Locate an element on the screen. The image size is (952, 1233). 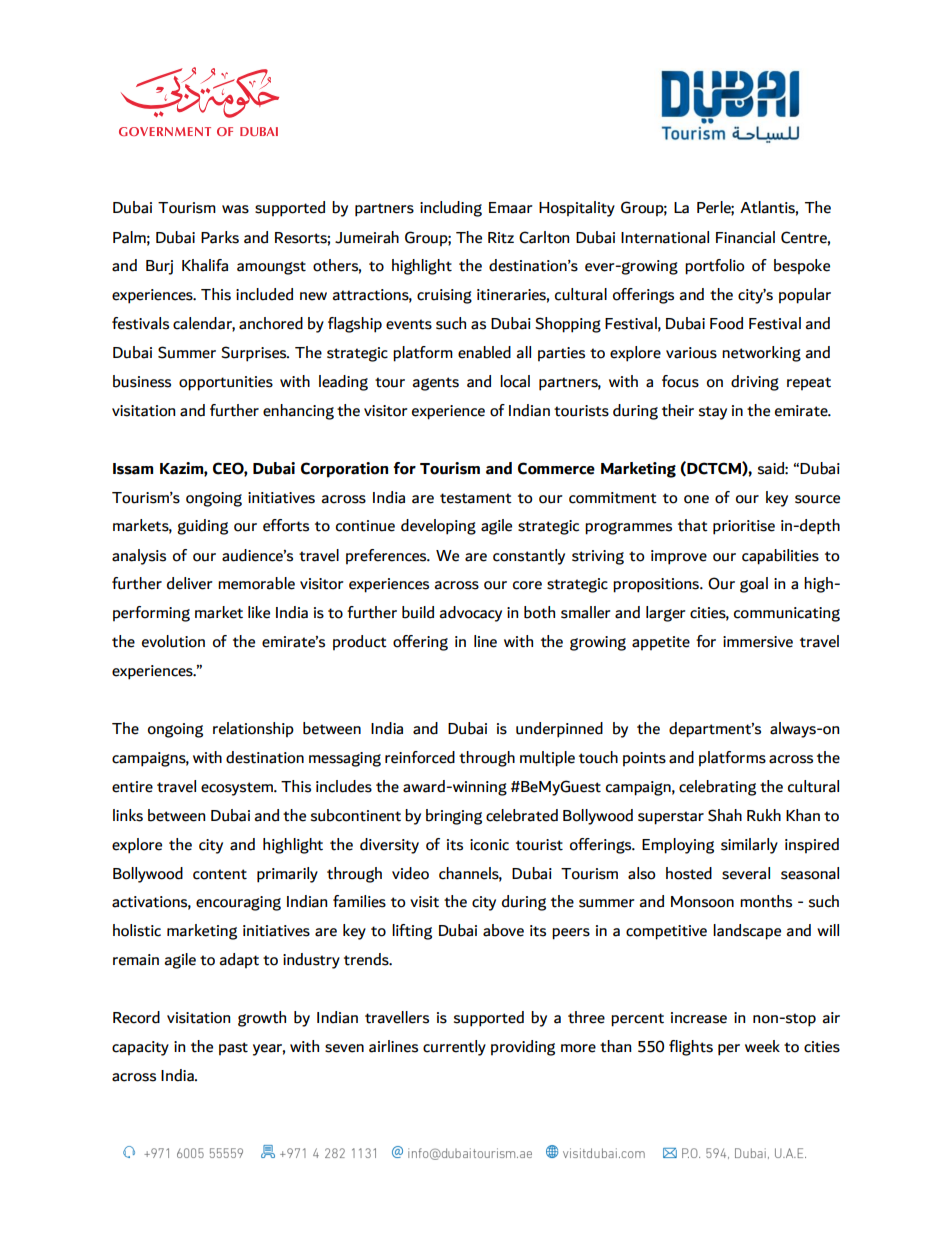
driving is located at coordinates (755, 383).
